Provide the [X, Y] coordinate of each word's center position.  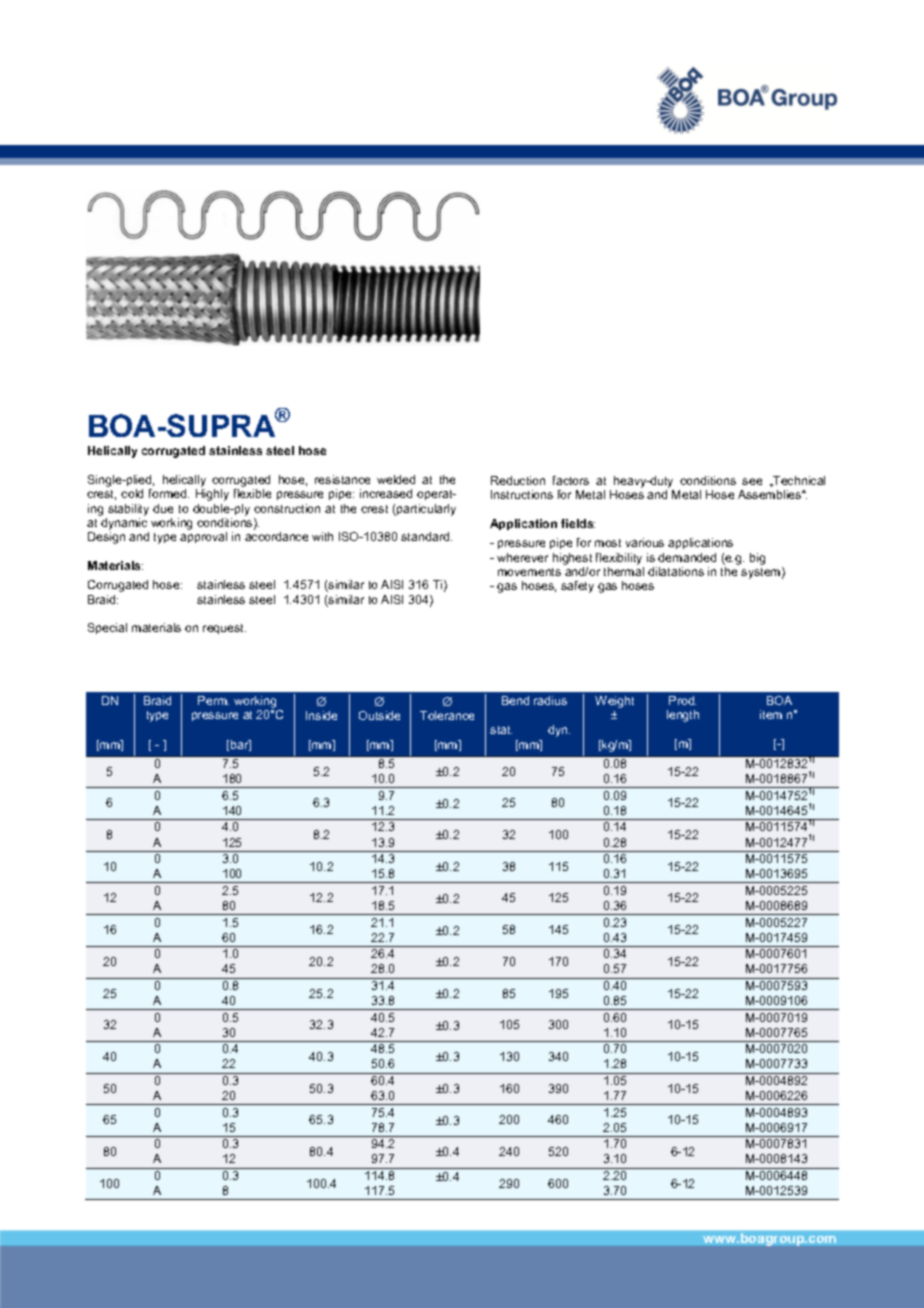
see [752, 481]
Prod [682, 700]
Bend [515, 700]
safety [577, 587]
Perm [213, 700]
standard [426, 536]
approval [203, 537]
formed [169, 493]
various [645, 542]
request [224, 629]
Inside [321, 715]
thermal [624, 571]
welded [396, 479]
